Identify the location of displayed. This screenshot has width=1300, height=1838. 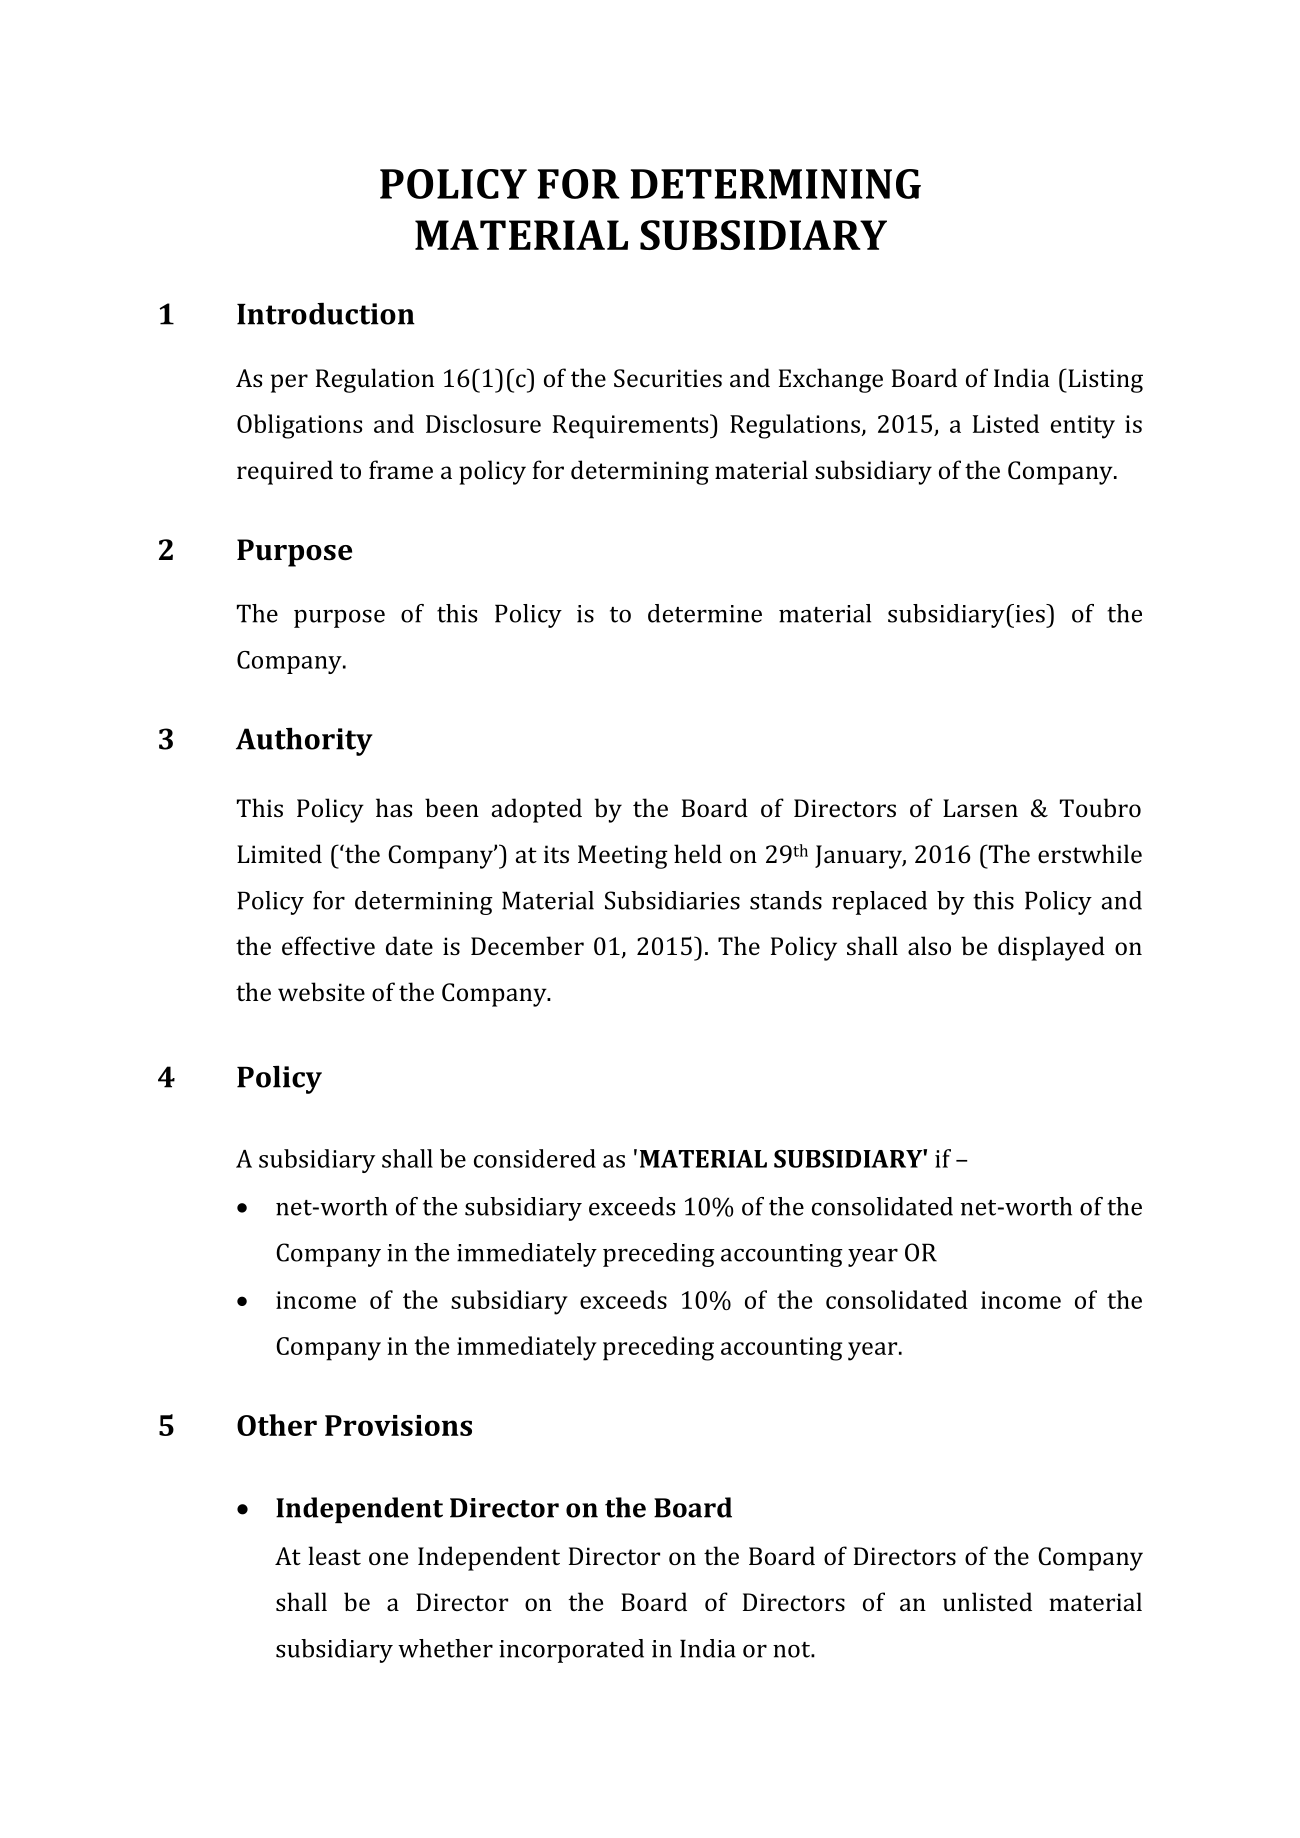
(1051, 948).
